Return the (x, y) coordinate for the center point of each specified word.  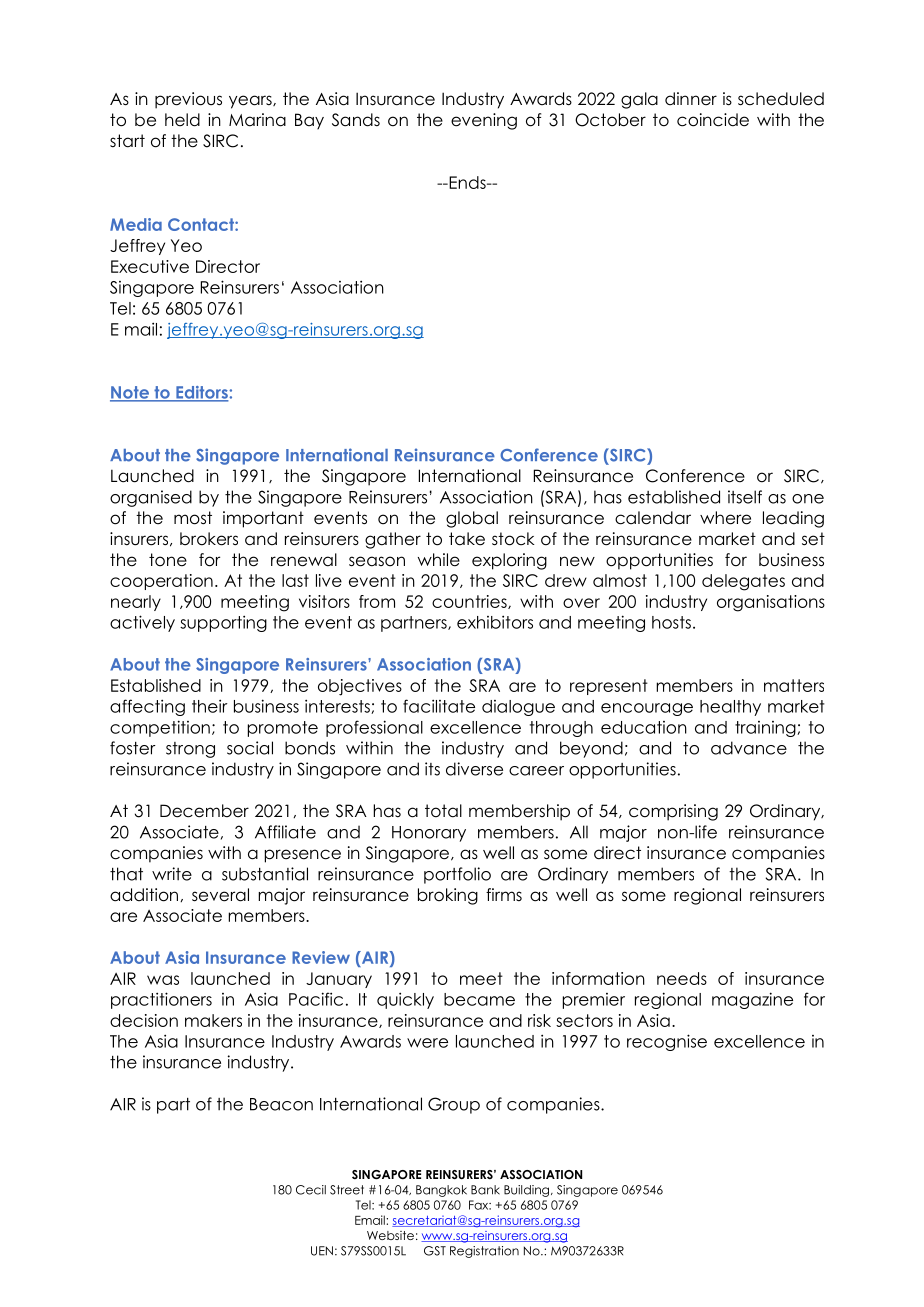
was (163, 980)
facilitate (439, 706)
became (479, 999)
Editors (202, 393)
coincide (713, 120)
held (182, 120)
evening (484, 121)
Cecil (311, 1190)
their (210, 706)
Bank (485, 1190)
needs (682, 978)
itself (745, 497)
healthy (730, 708)
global (472, 519)
